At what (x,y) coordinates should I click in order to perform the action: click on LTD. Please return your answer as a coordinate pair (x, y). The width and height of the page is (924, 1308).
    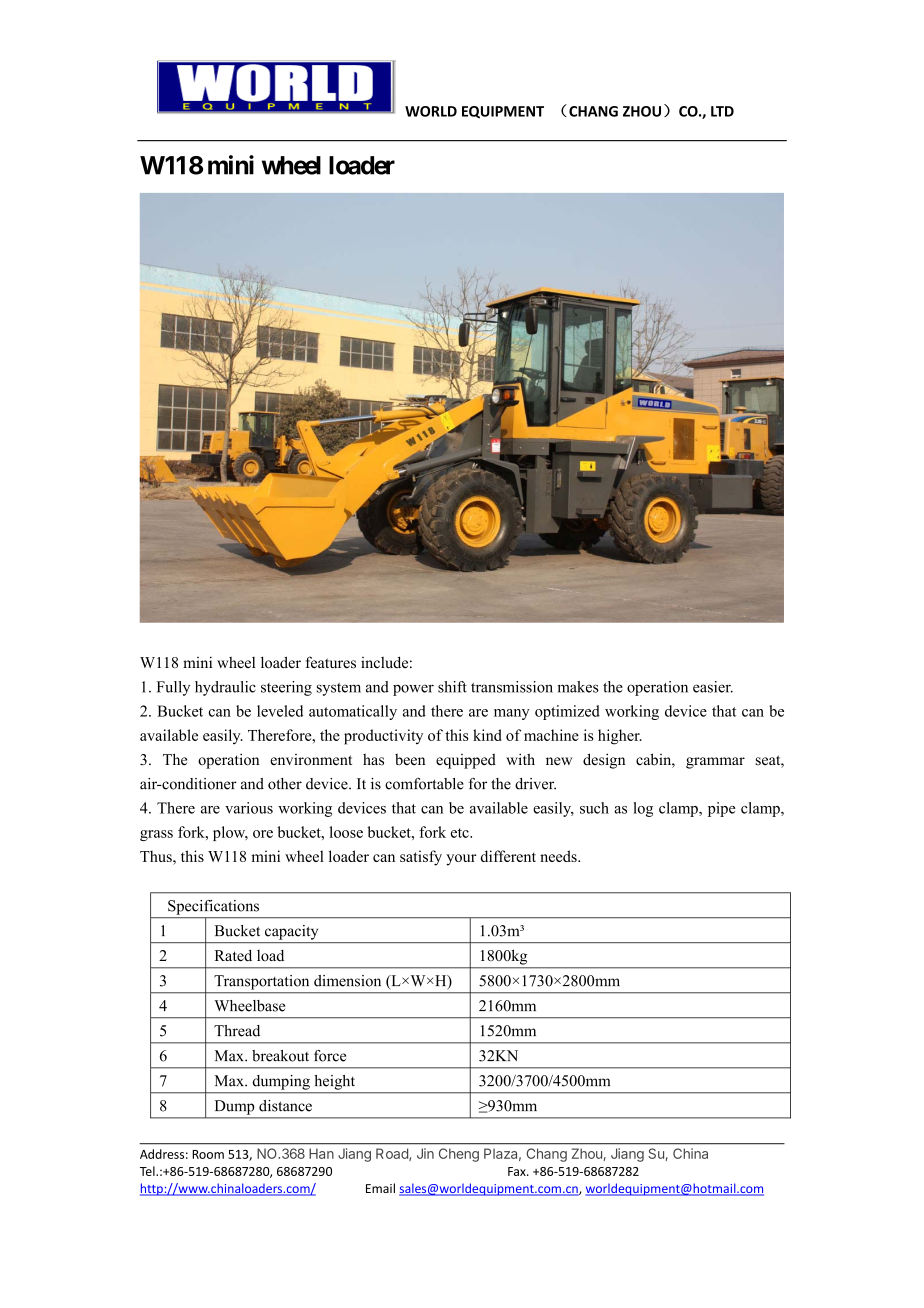
    Looking at the image, I should click on (722, 111).
